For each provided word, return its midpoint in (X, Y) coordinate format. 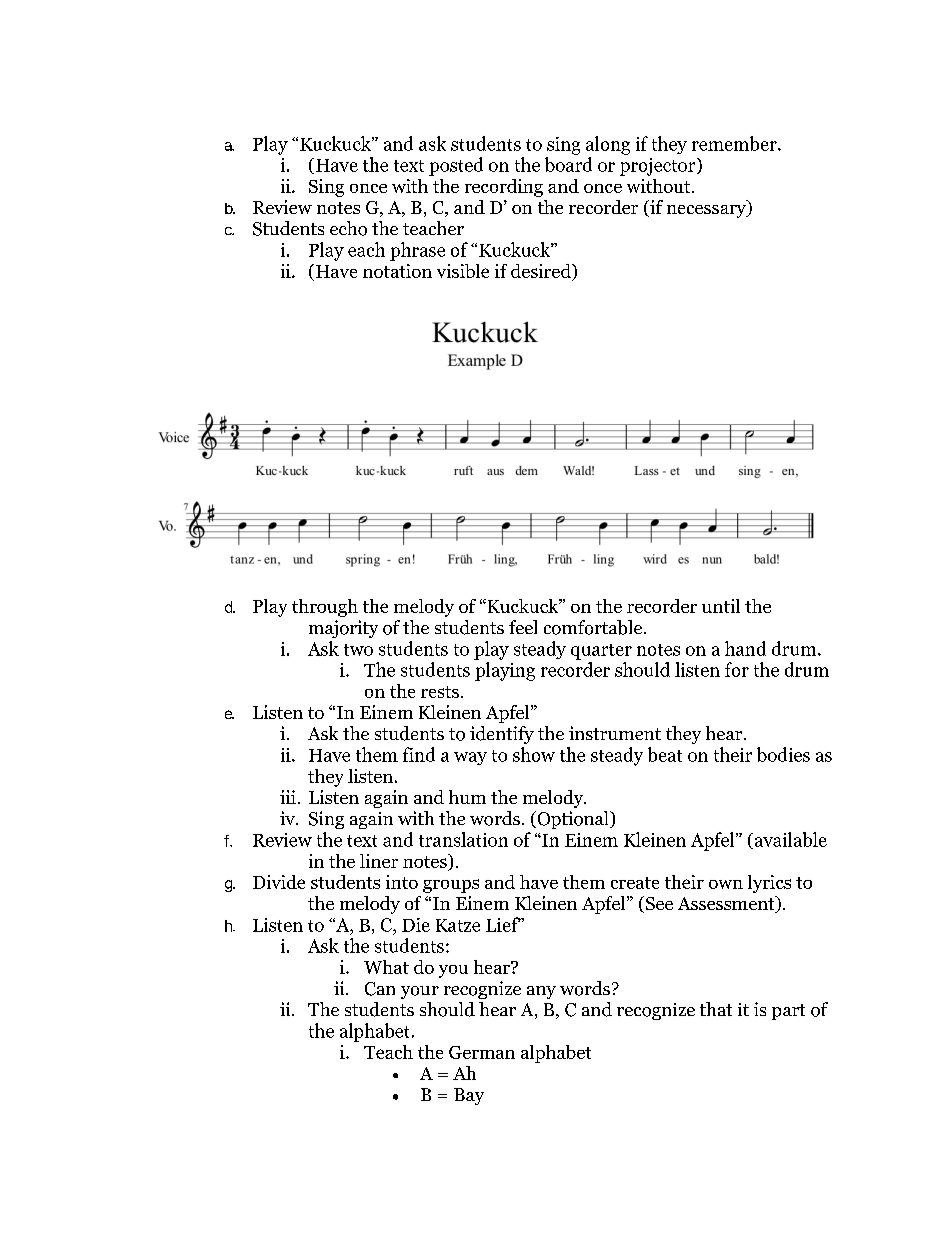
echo (348, 228)
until (721, 606)
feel (523, 627)
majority (343, 629)
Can (380, 989)
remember (735, 143)
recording (504, 188)
